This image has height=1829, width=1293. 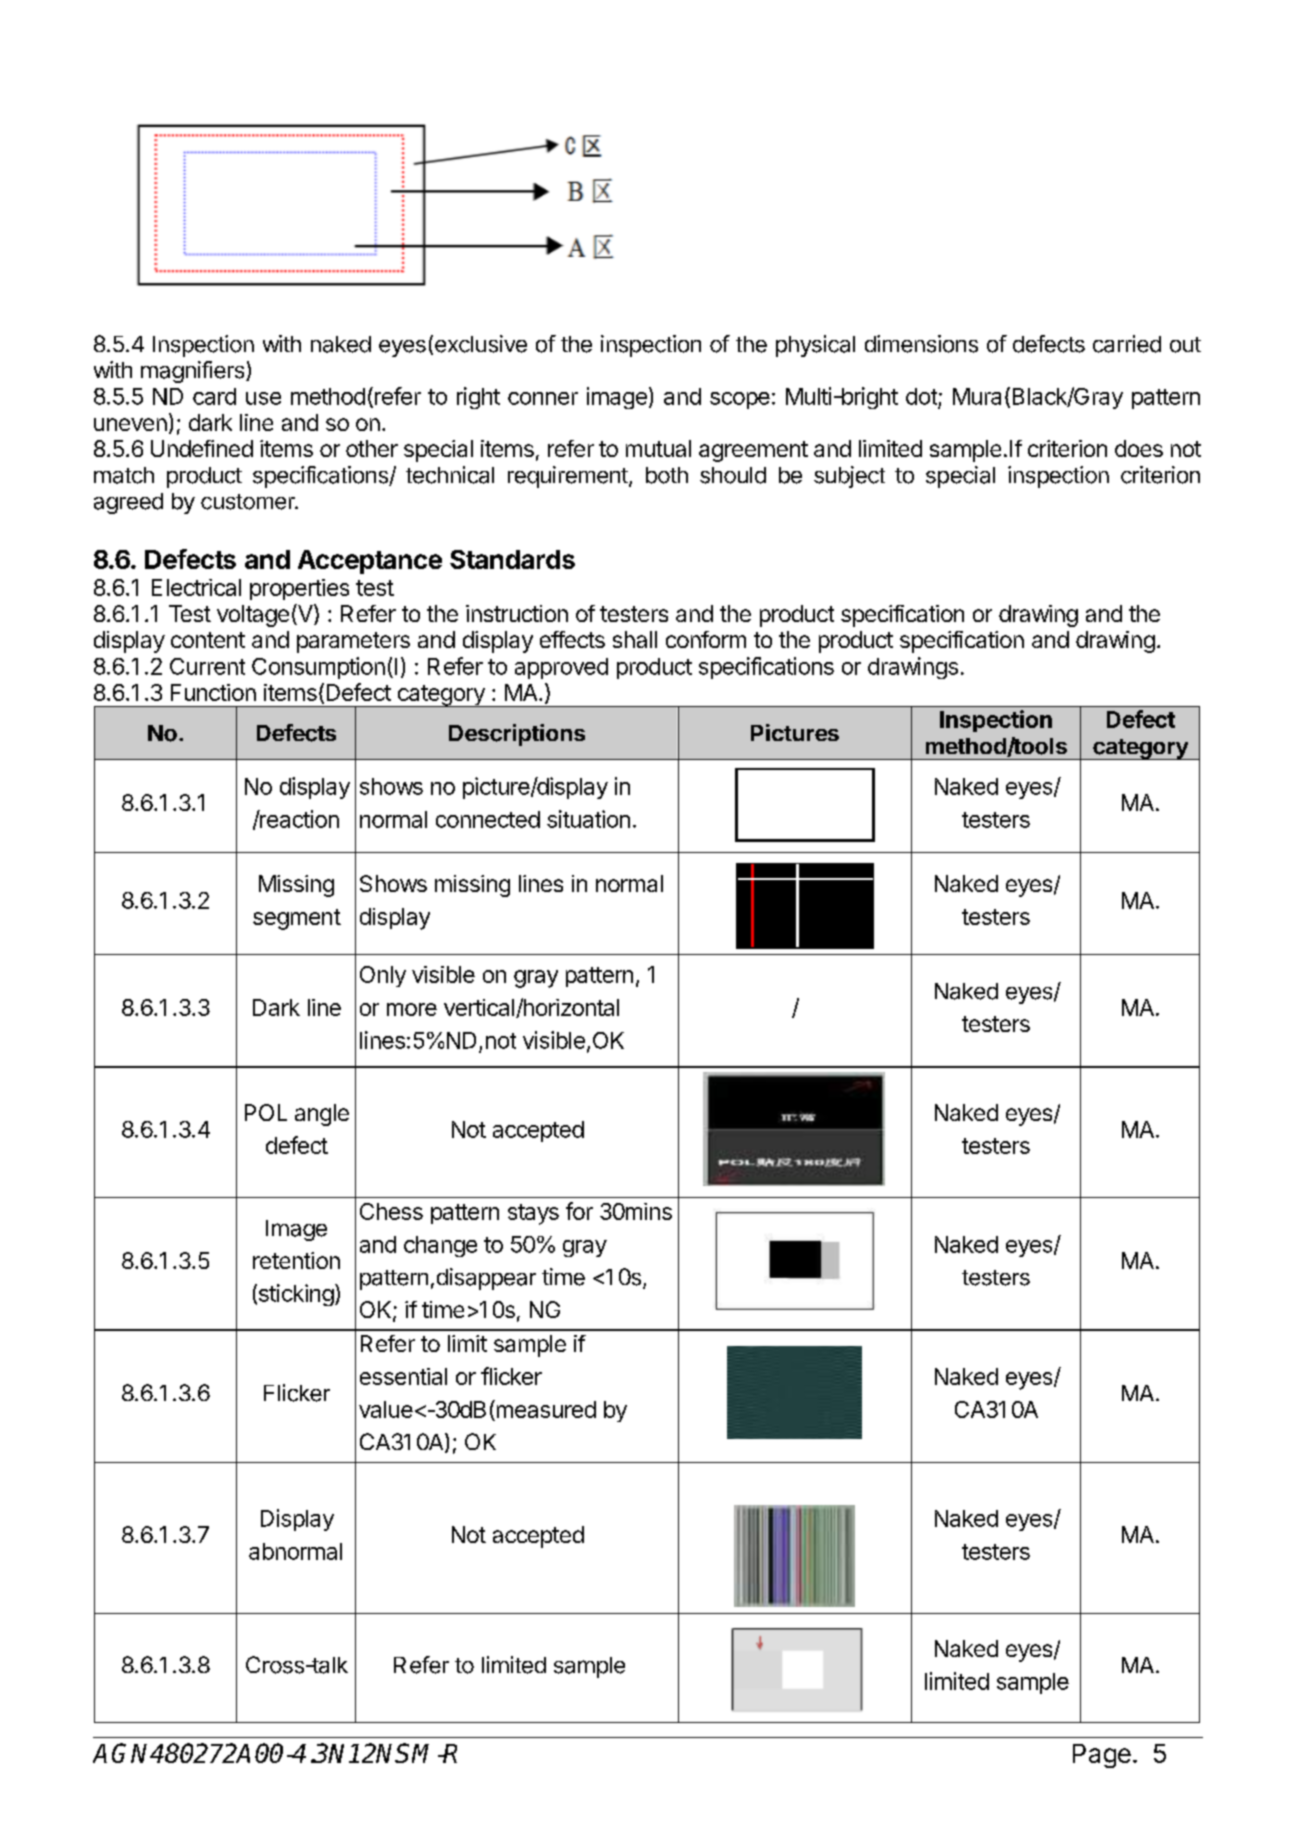 What do you see at coordinates (740, 400) in the image?
I see `scope` at bounding box center [740, 400].
